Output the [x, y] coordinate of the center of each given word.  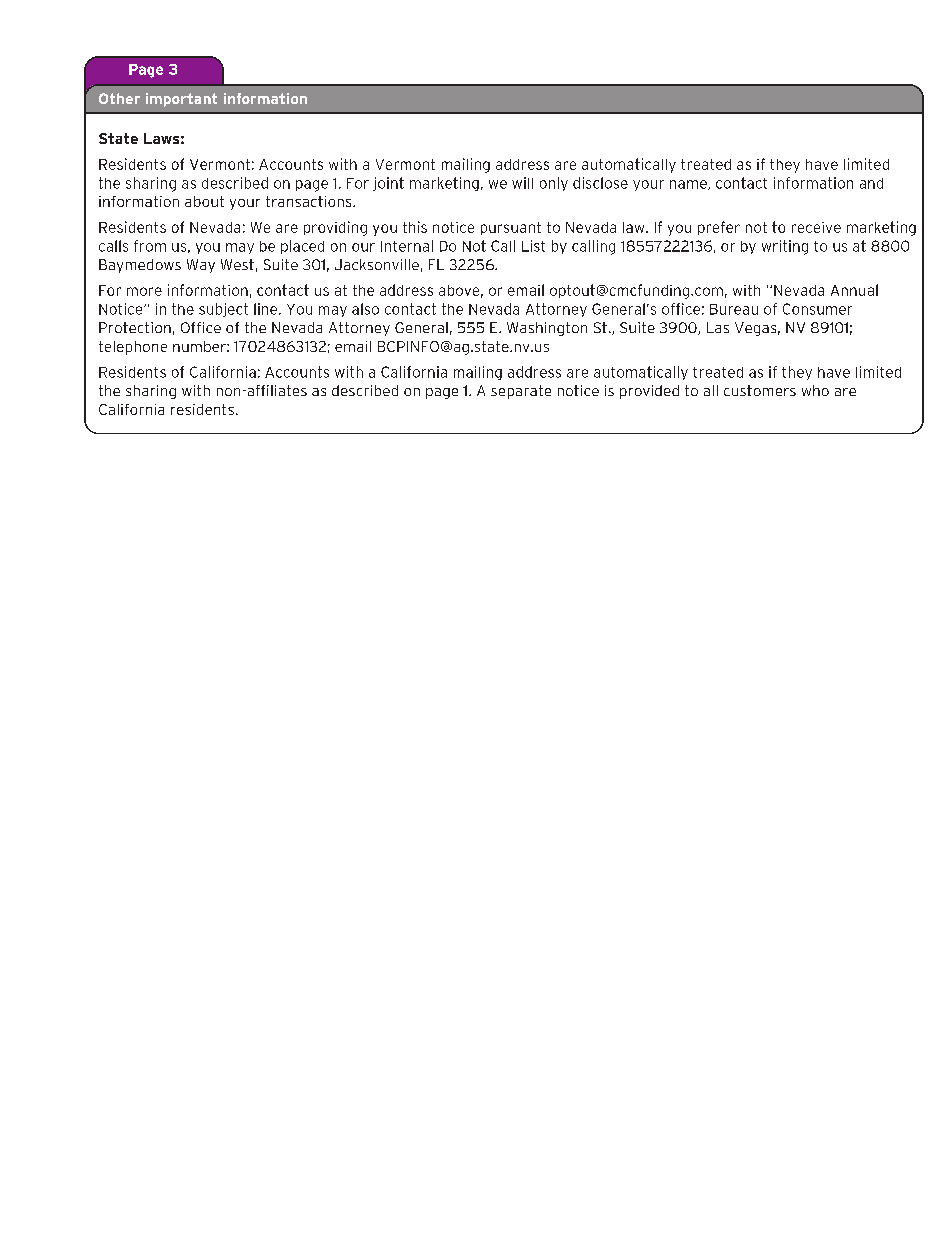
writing [785, 247]
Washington [547, 329]
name [689, 185]
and [871, 183]
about [204, 201]
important [181, 100]
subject [223, 310]
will [522, 183]
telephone [133, 348]
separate [521, 392]
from [150, 246]
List [533, 246]
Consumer [817, 309]
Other [119, 98]
